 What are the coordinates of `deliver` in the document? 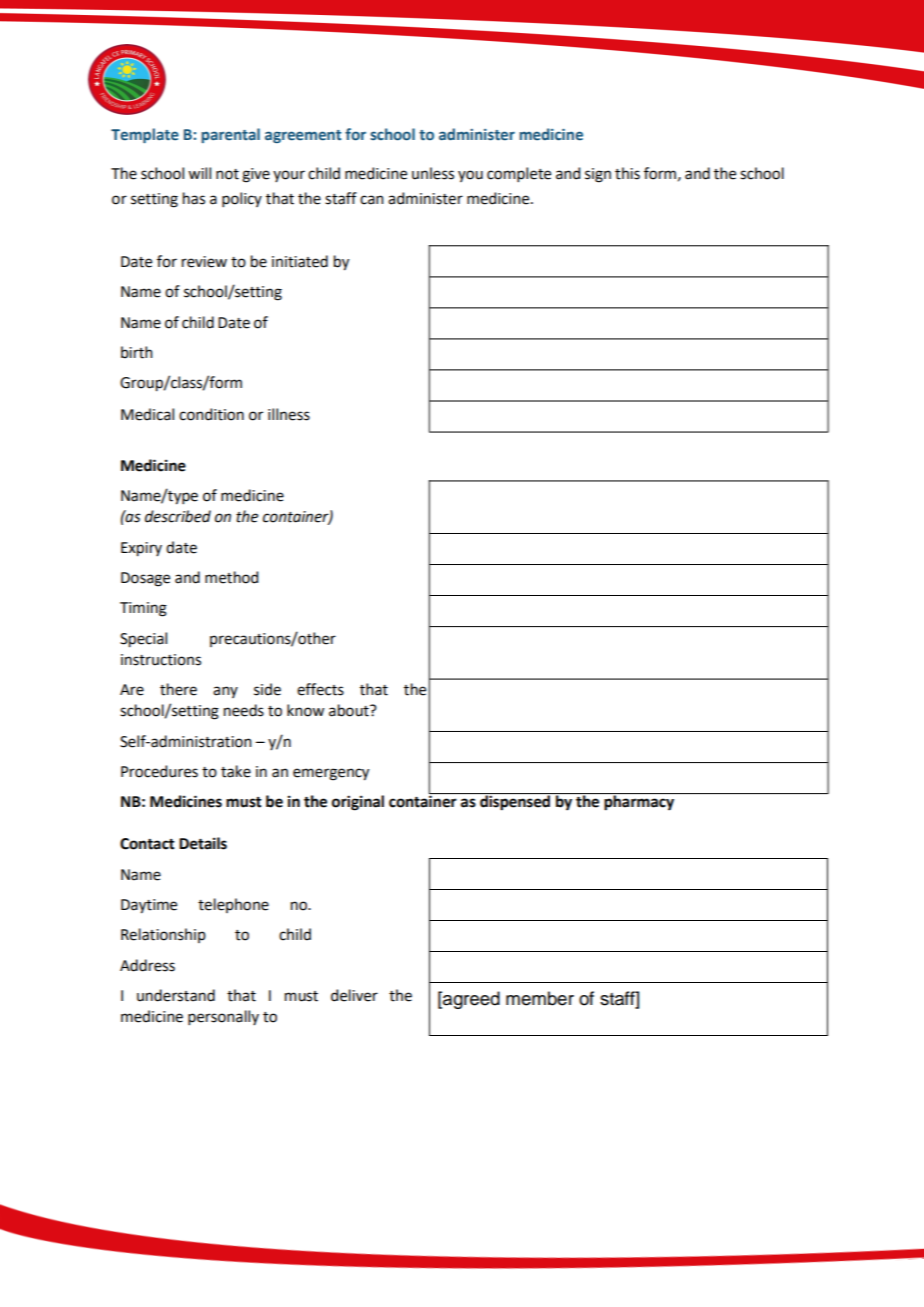 It's located at (354, 995).
